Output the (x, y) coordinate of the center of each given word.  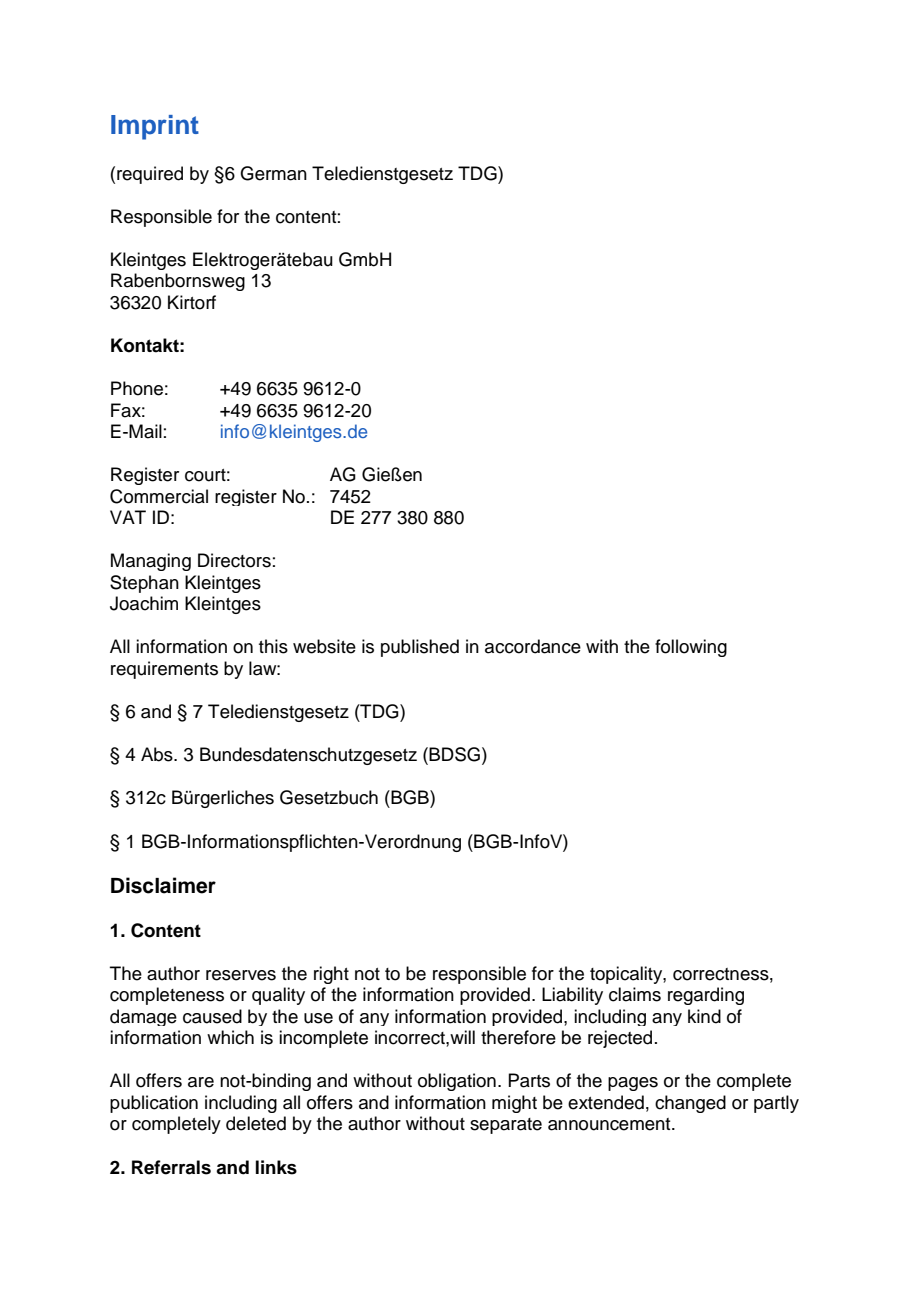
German (273, 173)
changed (690, 1104)
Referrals (171, 1167)
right (331, 975)
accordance (533, 646)
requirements (164, 670)
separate (506, 1126)
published (420, 648)
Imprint (155, 127)
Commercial (159, 496)
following (691, 648)
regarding (706, 996)
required (150, 175)
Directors (234, 560)
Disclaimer (163, 885)
